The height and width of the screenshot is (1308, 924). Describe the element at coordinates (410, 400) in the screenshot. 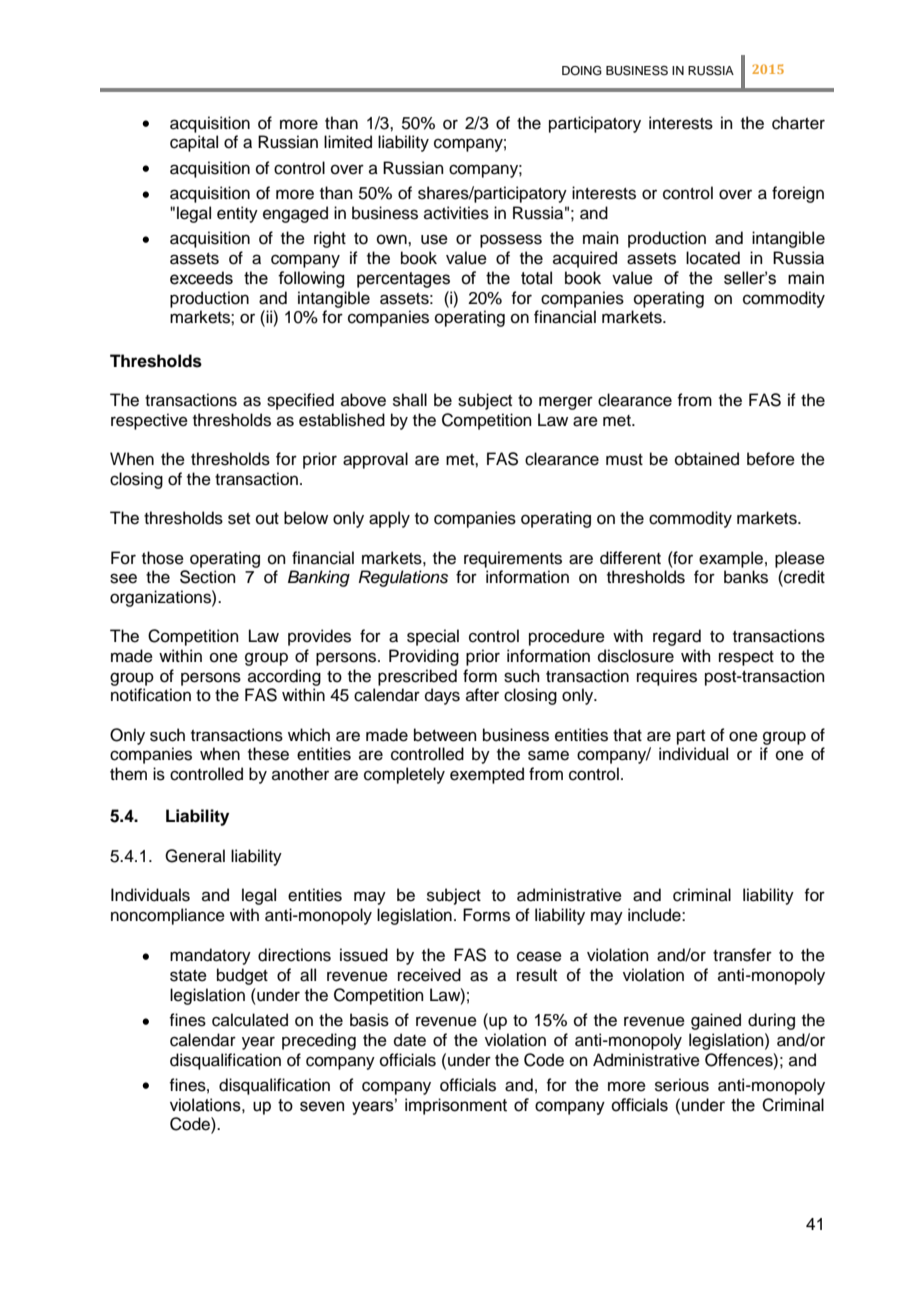

I see `shall` at that location.
